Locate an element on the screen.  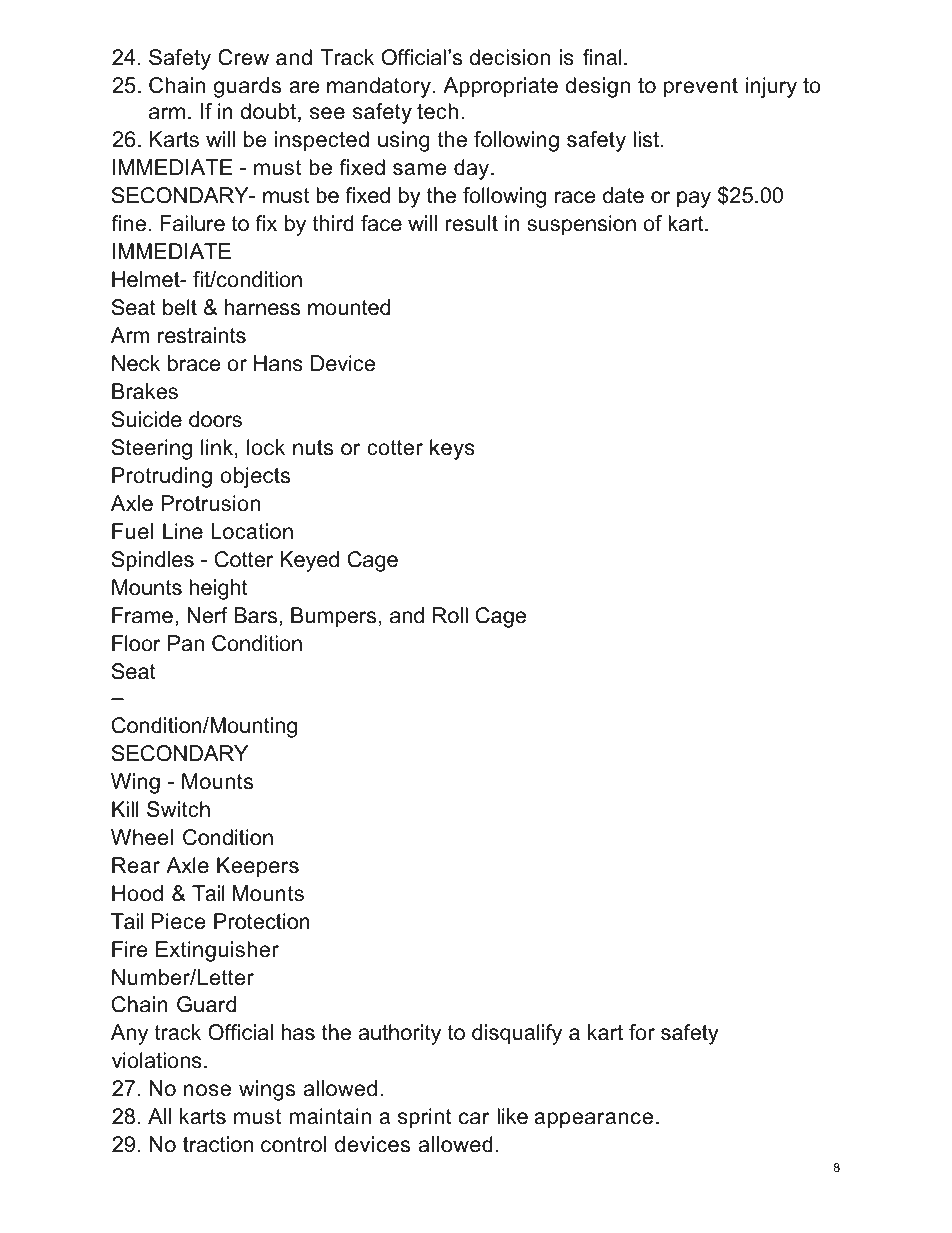
tech is located at coordinates (437, 111).
